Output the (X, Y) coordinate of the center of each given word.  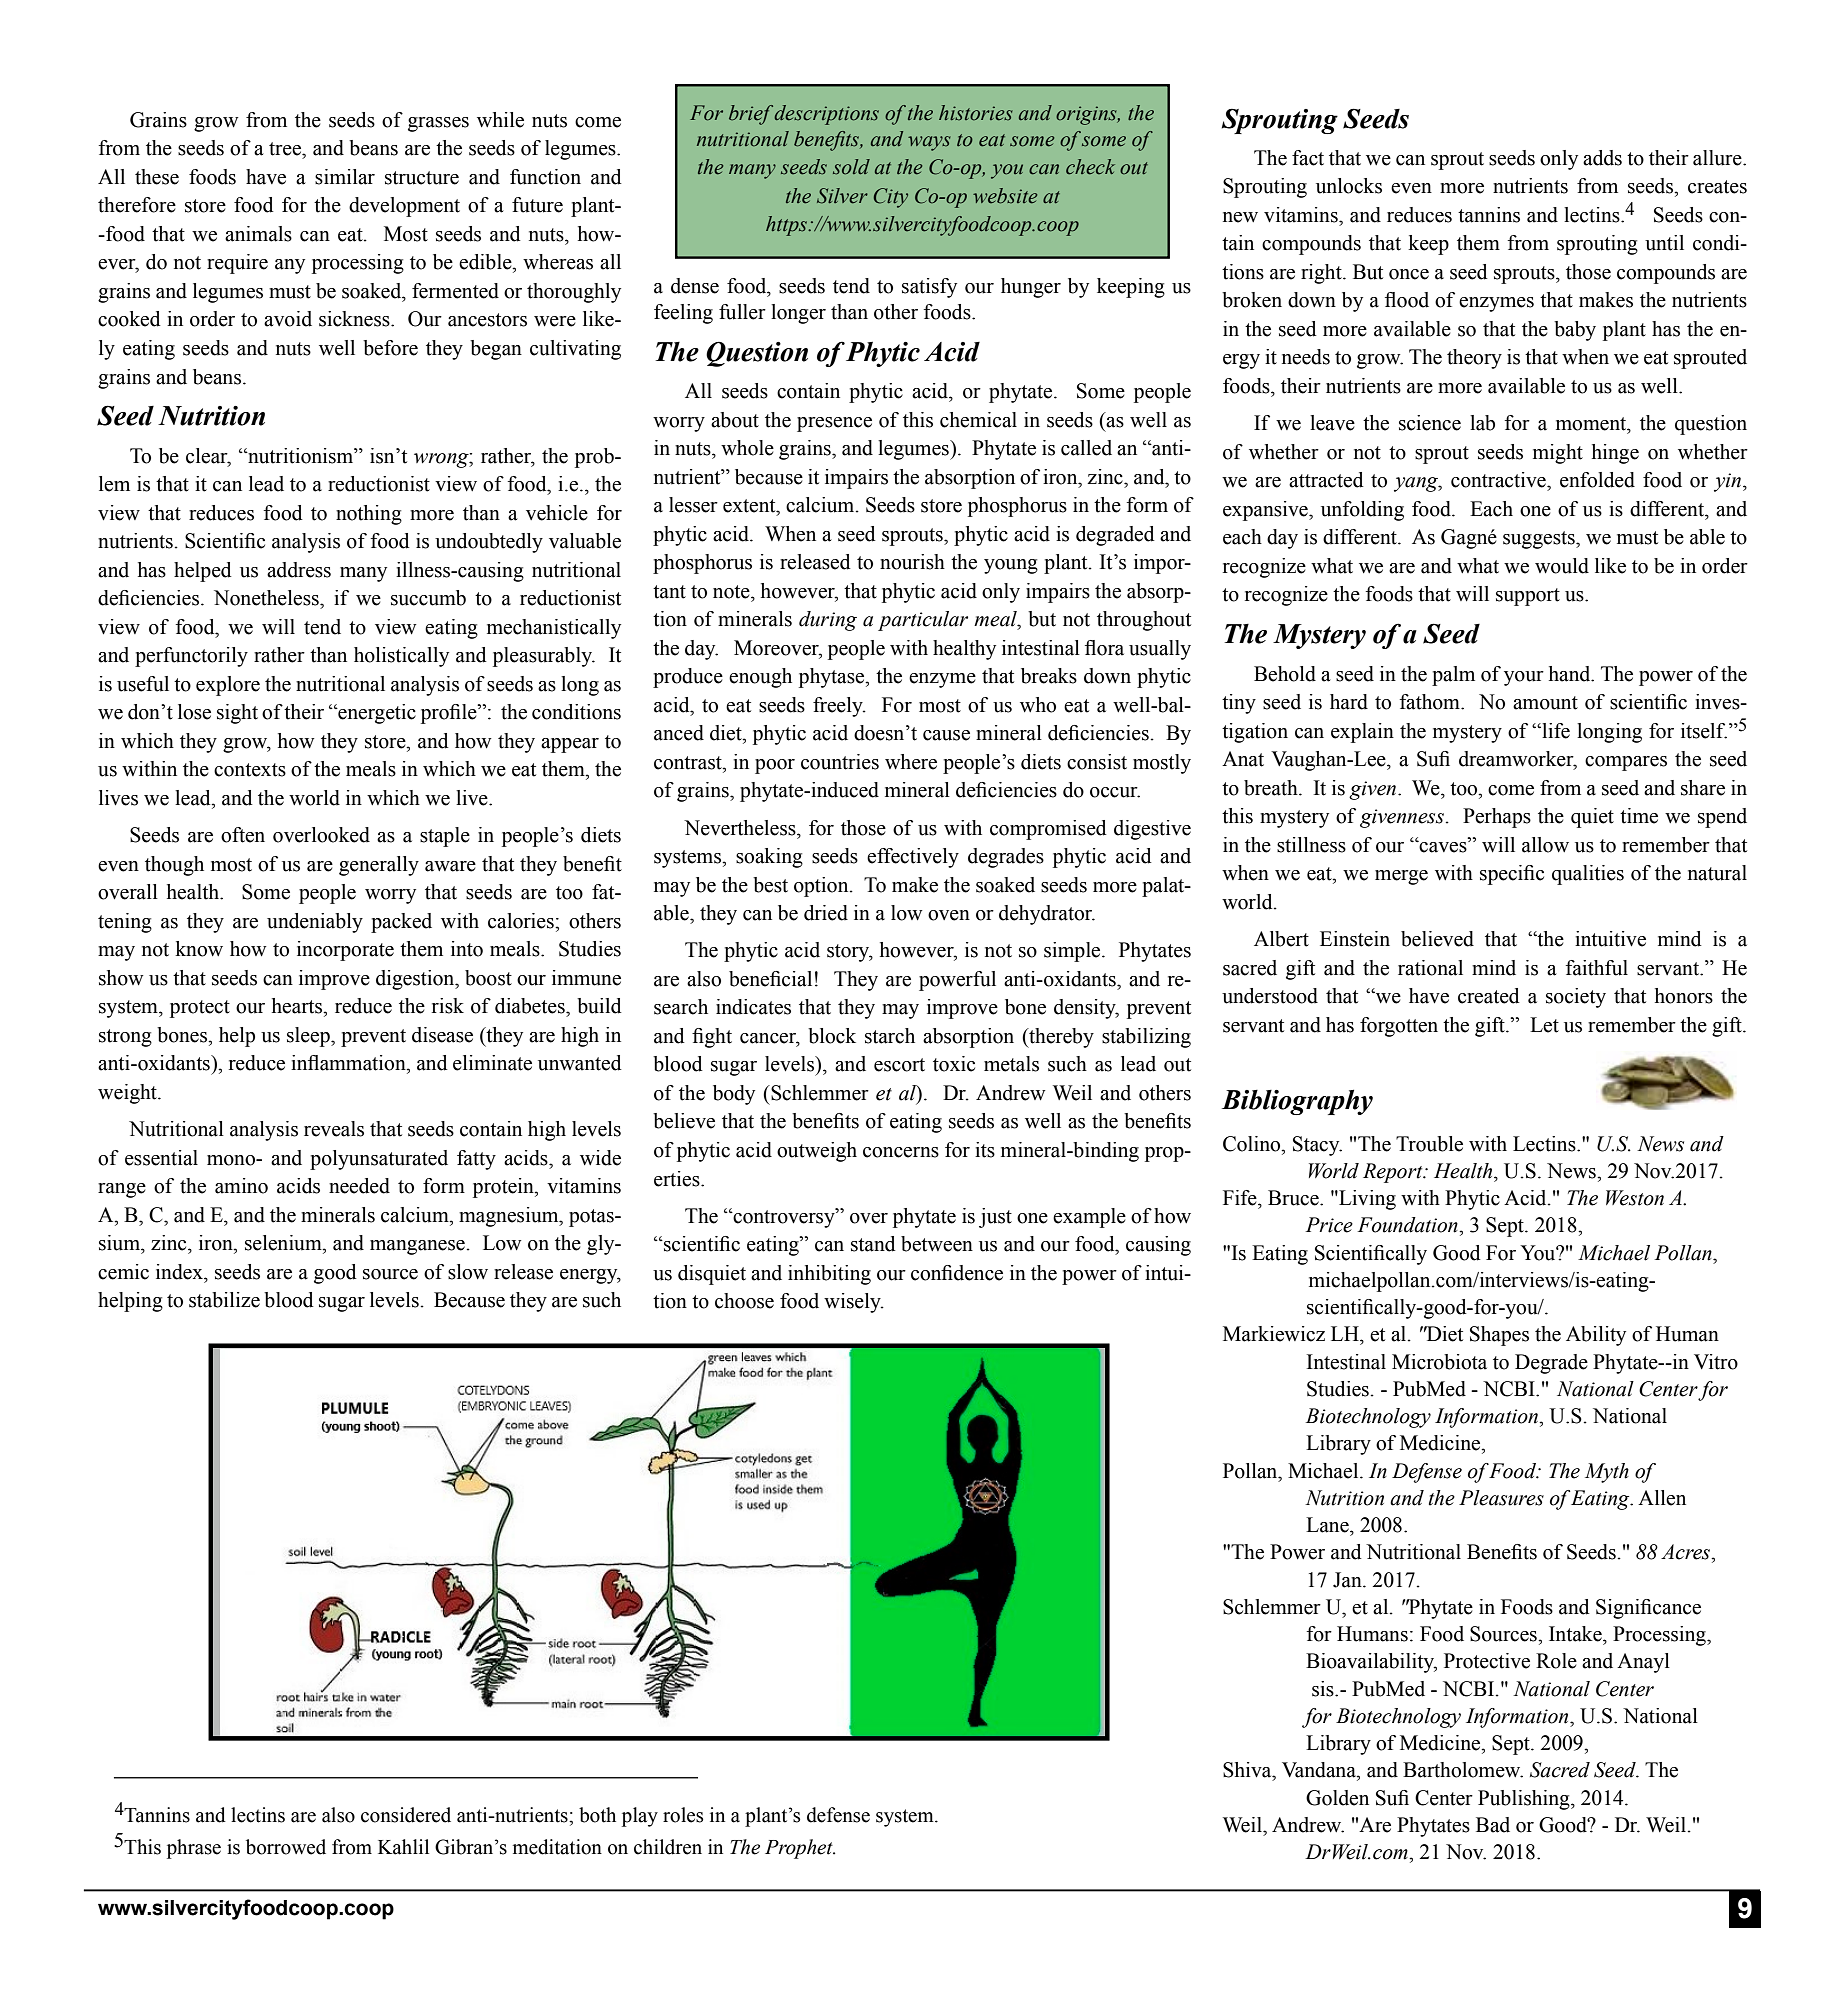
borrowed (286, 1847)
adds (1602, 158)
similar (345, 177)
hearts (298, 1006)
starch (890, 1036)
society (1576, 998)
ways (929, 143)
